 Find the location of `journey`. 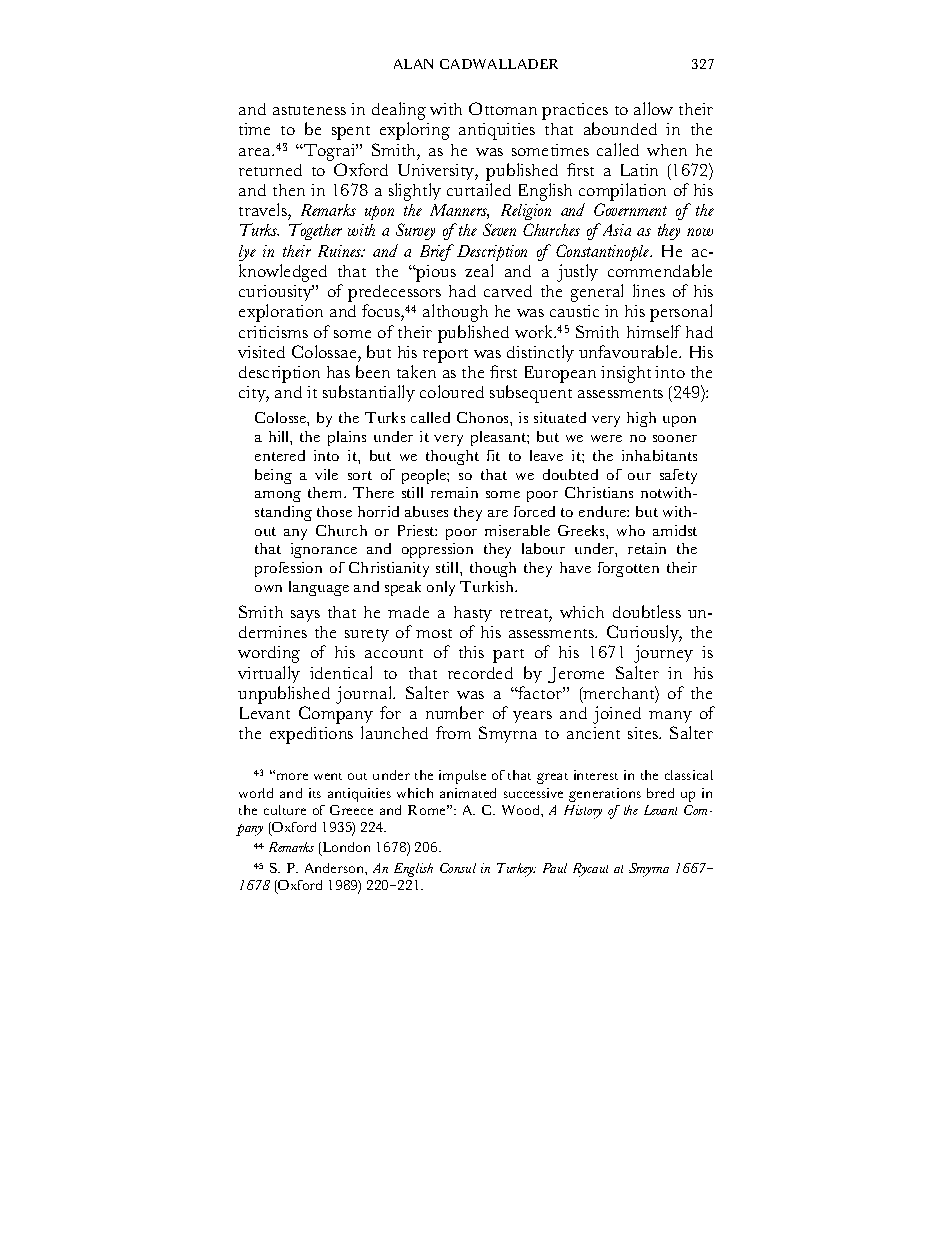

journey is located at coordinates (663, 654).
